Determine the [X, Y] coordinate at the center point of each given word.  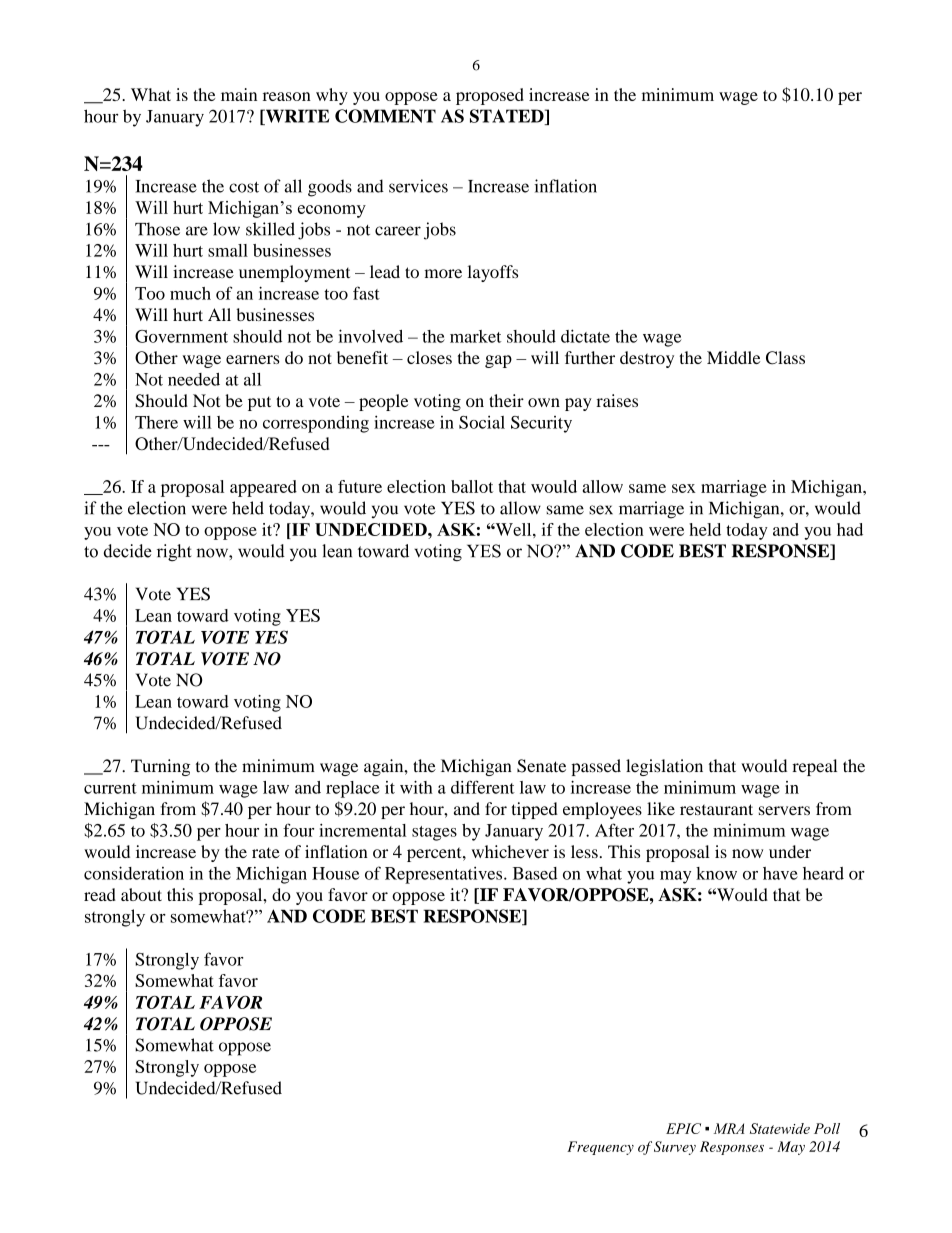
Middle [733, 357]
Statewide [780, 1128]
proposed [490, 96]
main [239, 94]
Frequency [600, 1148]
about [141, 894]
